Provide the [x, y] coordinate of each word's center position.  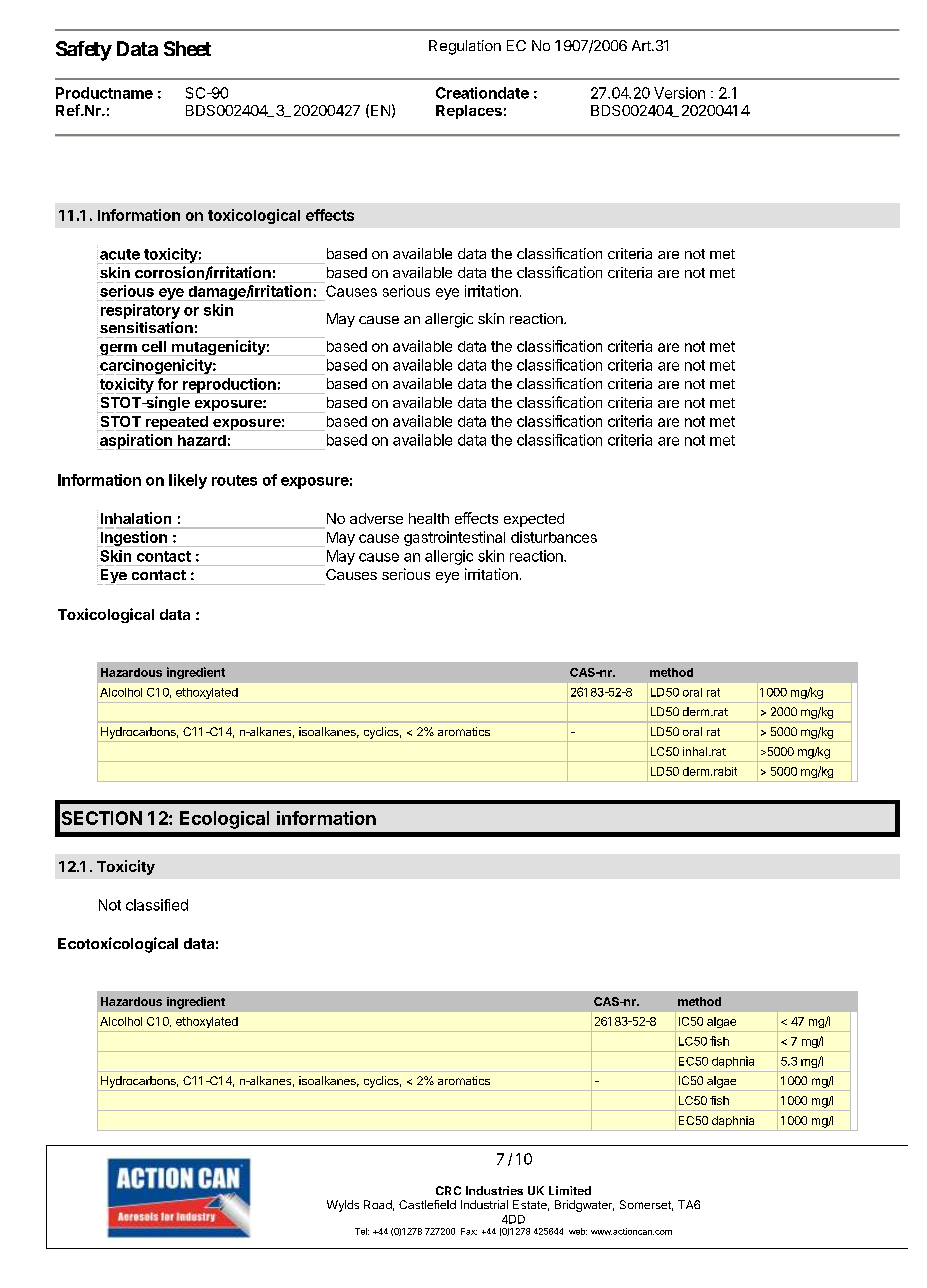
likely [188, 481]
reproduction [229, 386]
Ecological [224, 820]
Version [679, 93]
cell [154, 346]
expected [534, 520]
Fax [469, 1231]
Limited [570, 1190]
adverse [376, 518]
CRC [448, 1190]
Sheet [187, 48]
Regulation [465, 47]
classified [157, 905]
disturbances [554, 537]
